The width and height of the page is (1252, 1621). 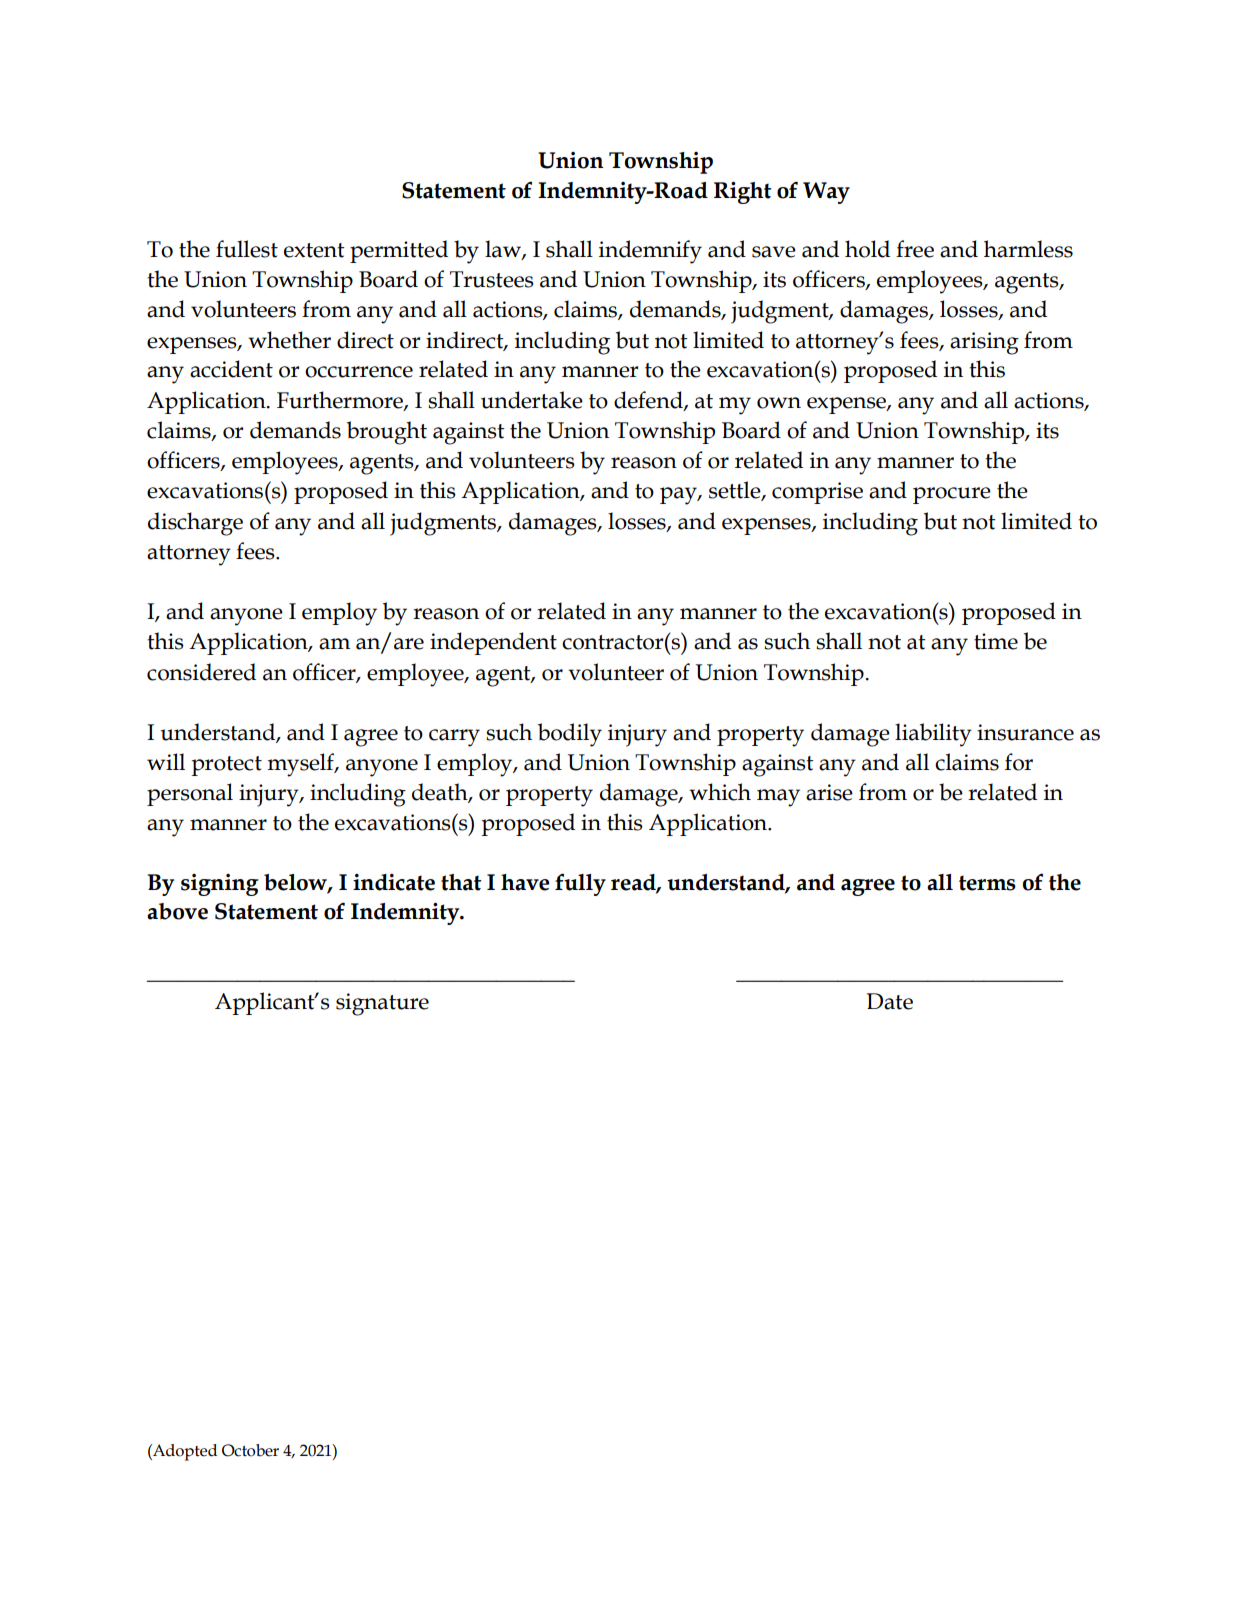 I want to click on indemnify, so click(x=650, y=252).
